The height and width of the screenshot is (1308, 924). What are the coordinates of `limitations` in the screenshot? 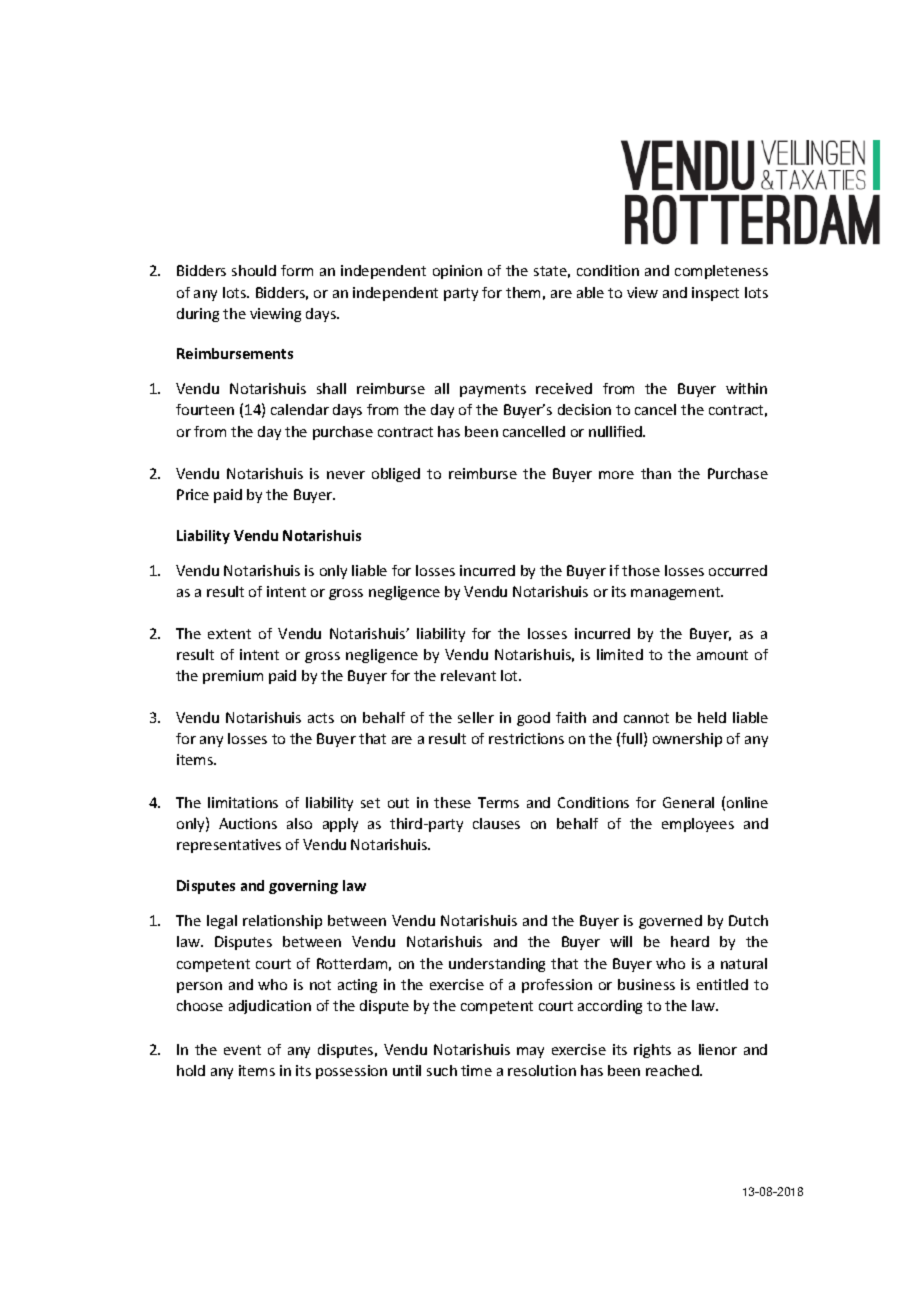 It's located at (243, 802).
